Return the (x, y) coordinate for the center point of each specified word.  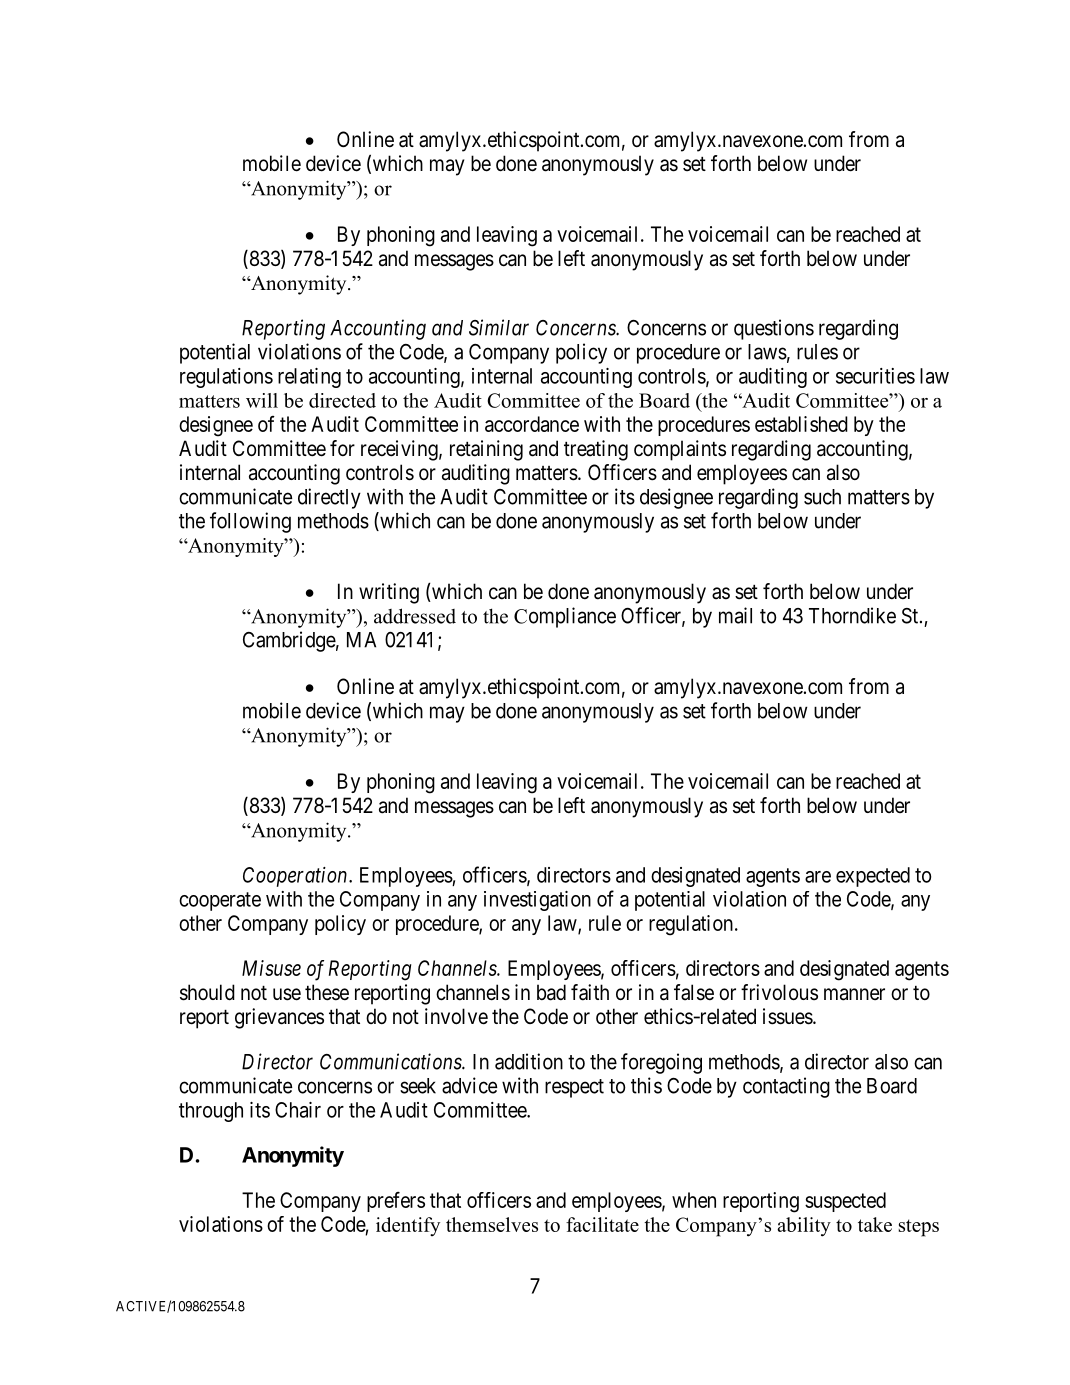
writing (389, 593)
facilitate (602, 1224)
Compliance (565, 617)
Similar (499, 327)
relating (309, 378)
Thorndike (852, 615)
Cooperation (296, 877)
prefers (396, 1202)
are (818, 877)
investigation (537, 901)
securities (875, 376)
